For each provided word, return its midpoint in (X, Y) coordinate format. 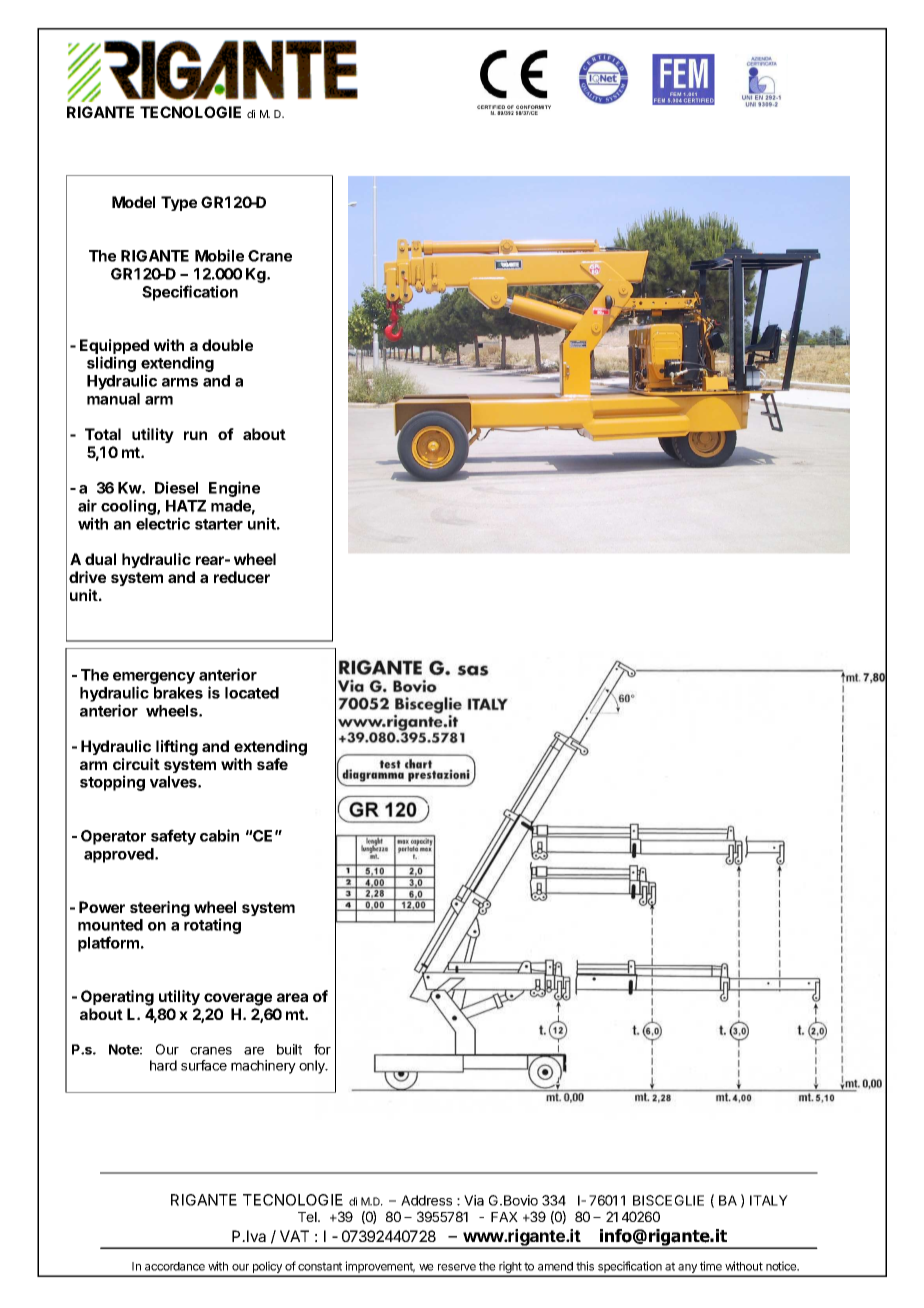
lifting (177, 748)
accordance (175, 1266)
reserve (457, 1267)
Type (179, 203)
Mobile (219, 255)
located (252, 693)
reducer (242, 577)
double (227, 345)
